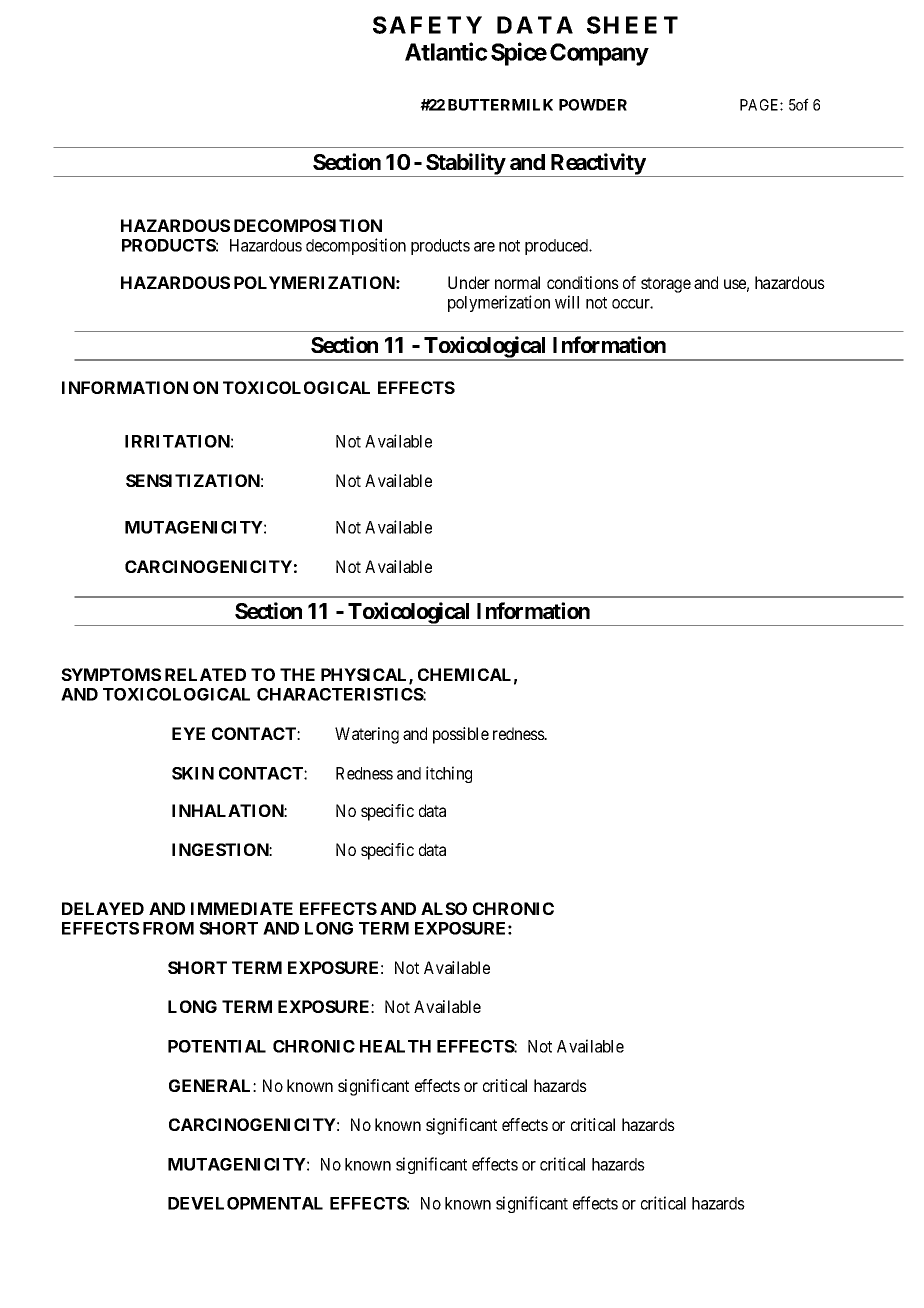 This image has width=924, height=1308. I want to click on HEALTH, so click(395, 1046).
